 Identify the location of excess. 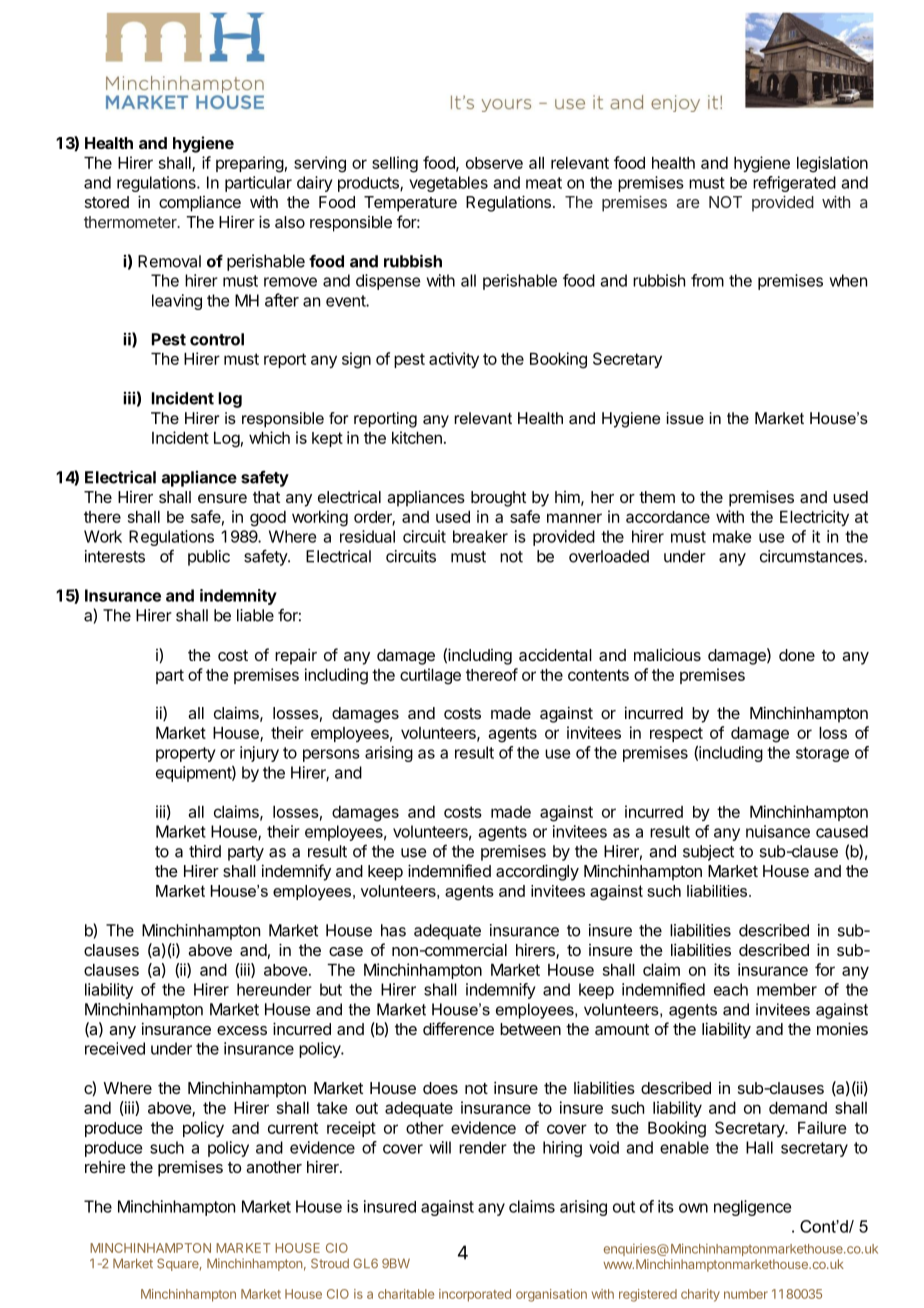
(242, 1030).
